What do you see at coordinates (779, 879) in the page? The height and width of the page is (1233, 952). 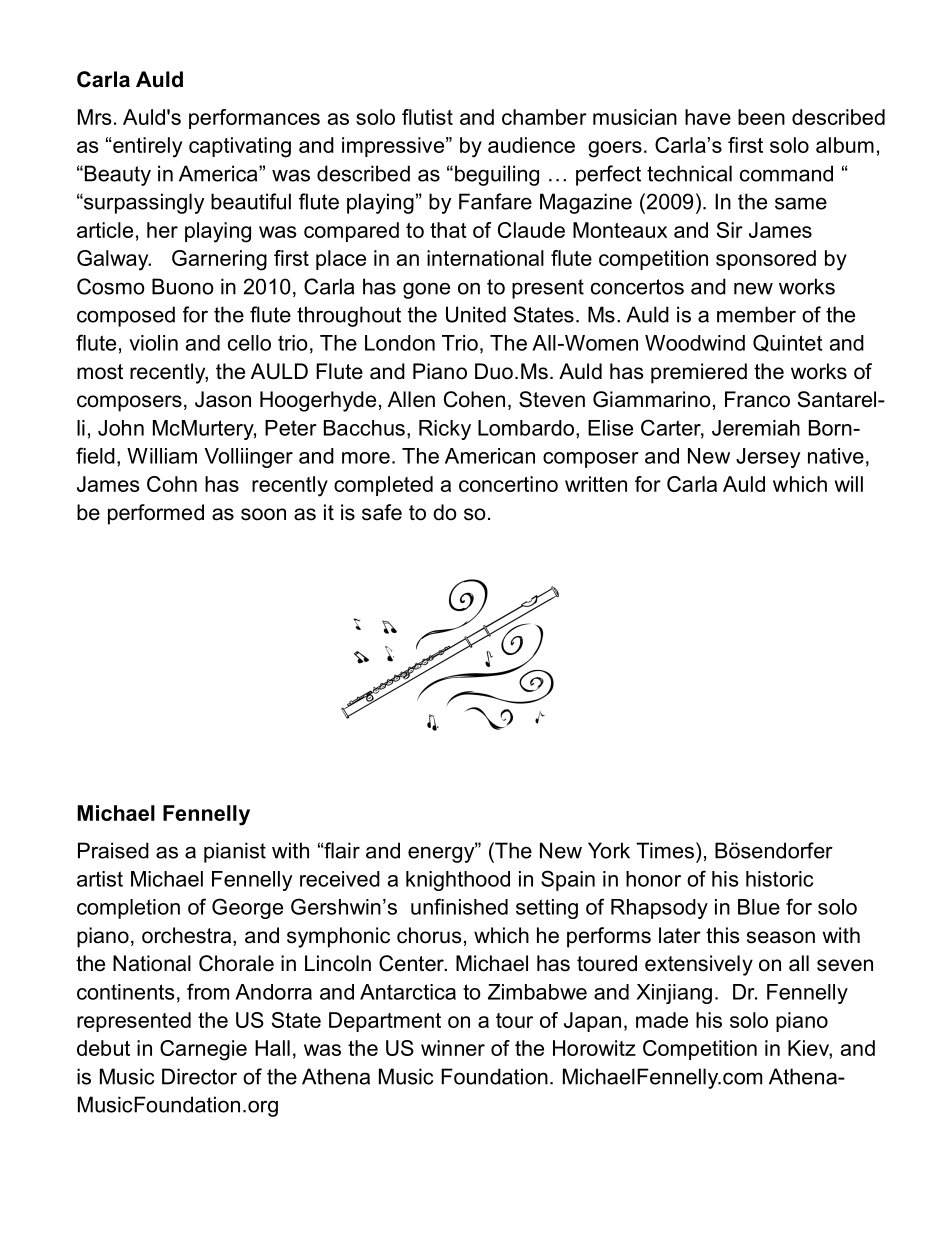 I see `historic` at bounding box center [779, 879].
